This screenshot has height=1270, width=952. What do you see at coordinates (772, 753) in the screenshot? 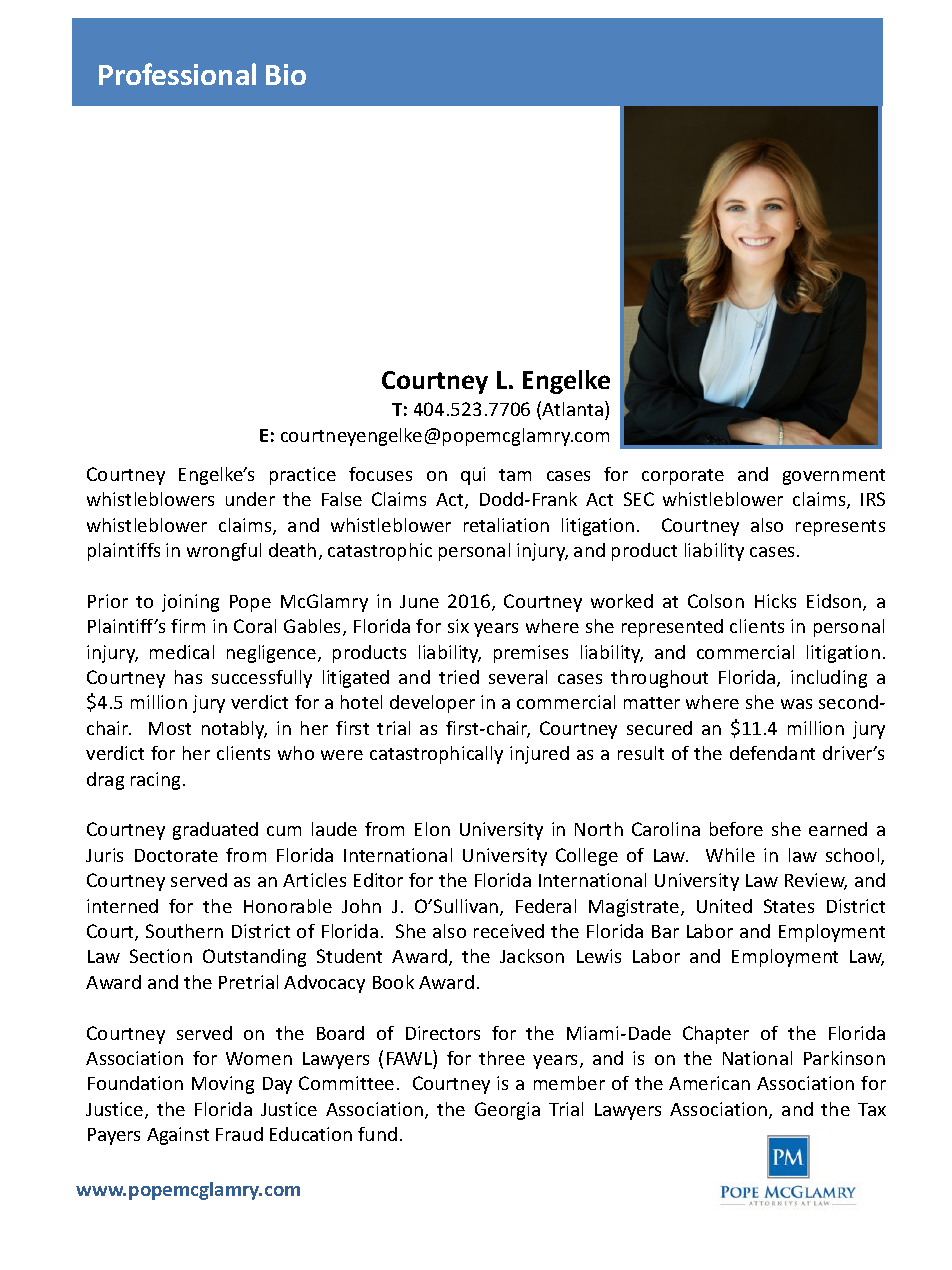
I see `defendant` at bounding box center [772, 753].
